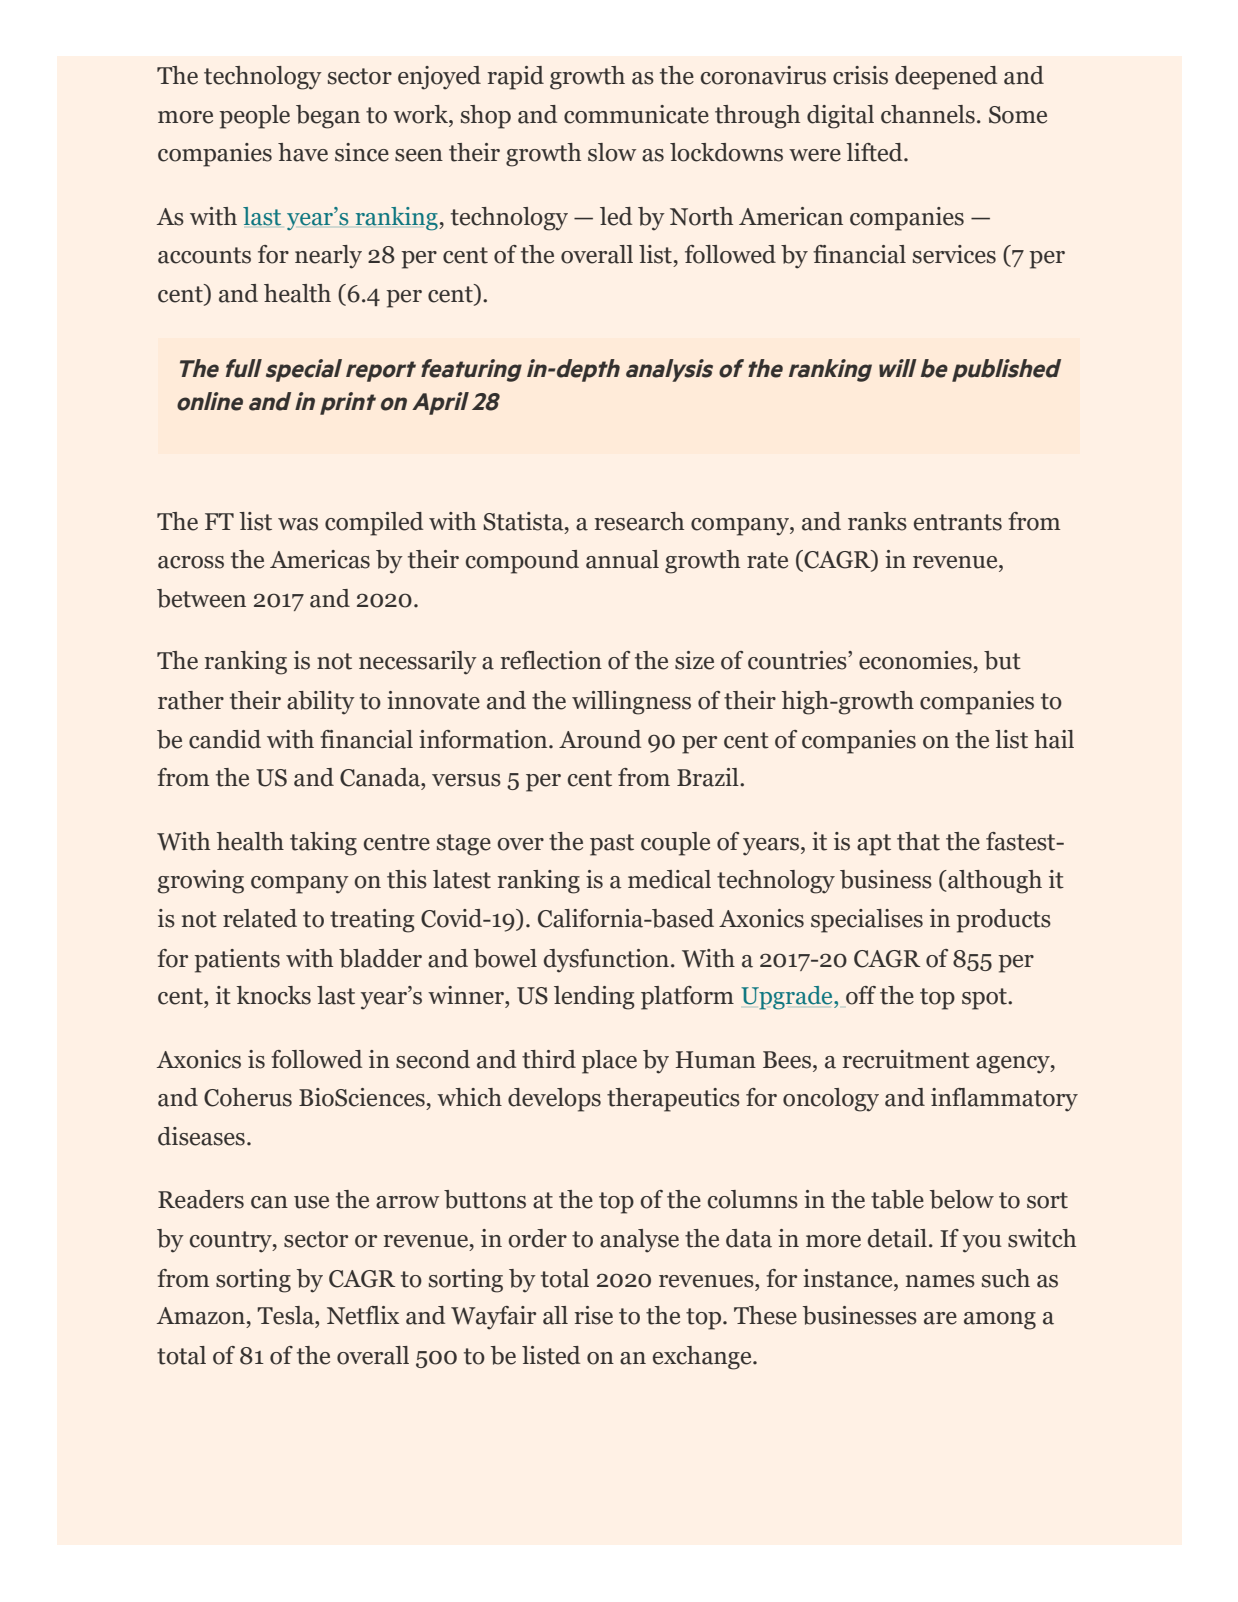  I want to click on entrants, so click(958, 522).
